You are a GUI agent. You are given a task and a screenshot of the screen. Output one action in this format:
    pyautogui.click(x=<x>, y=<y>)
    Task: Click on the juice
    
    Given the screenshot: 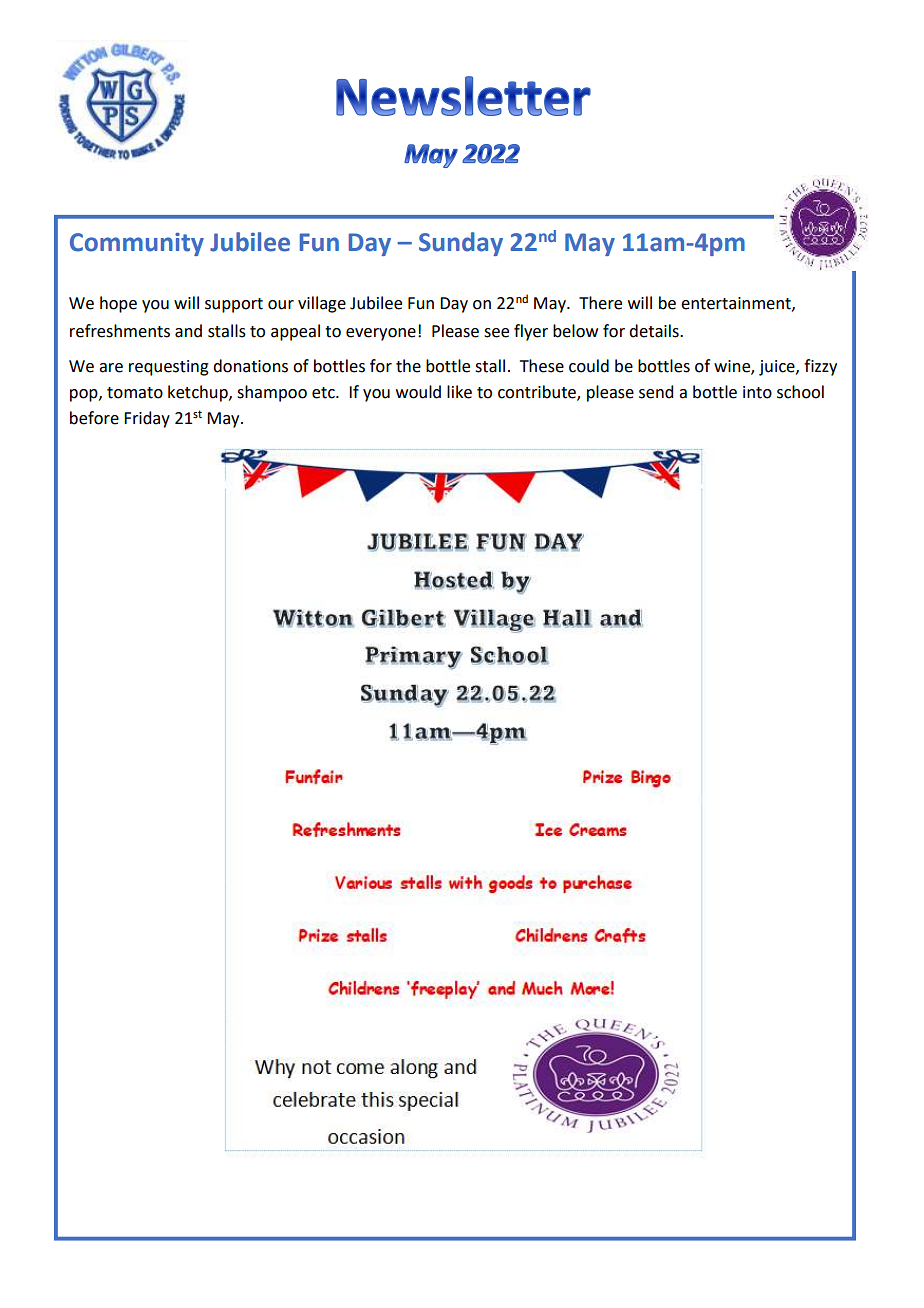 What is the action you would take?
    pyautogui.click(x=778, y=368)
